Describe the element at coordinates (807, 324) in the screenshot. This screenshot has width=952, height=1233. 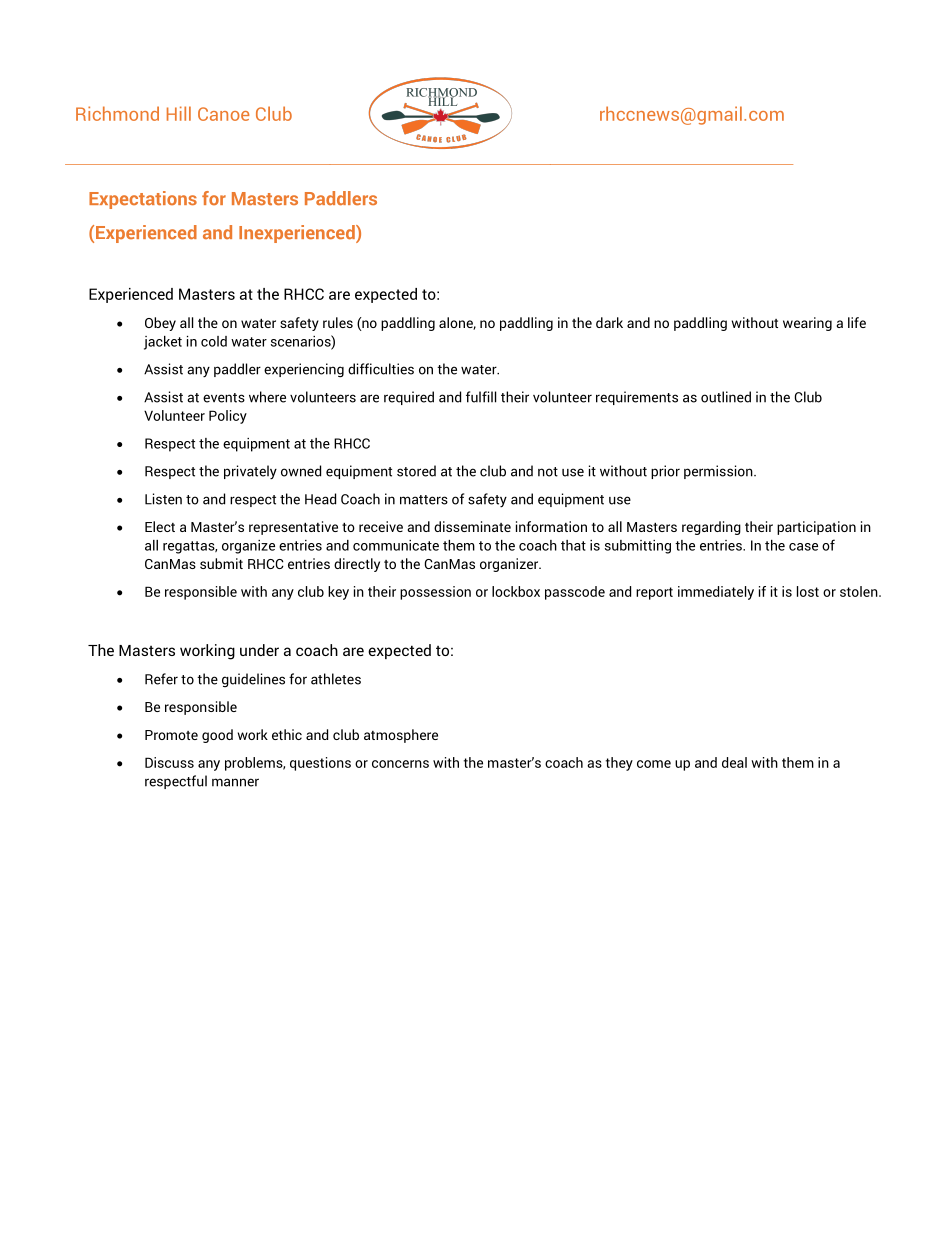
I see `wearing` at that location.
